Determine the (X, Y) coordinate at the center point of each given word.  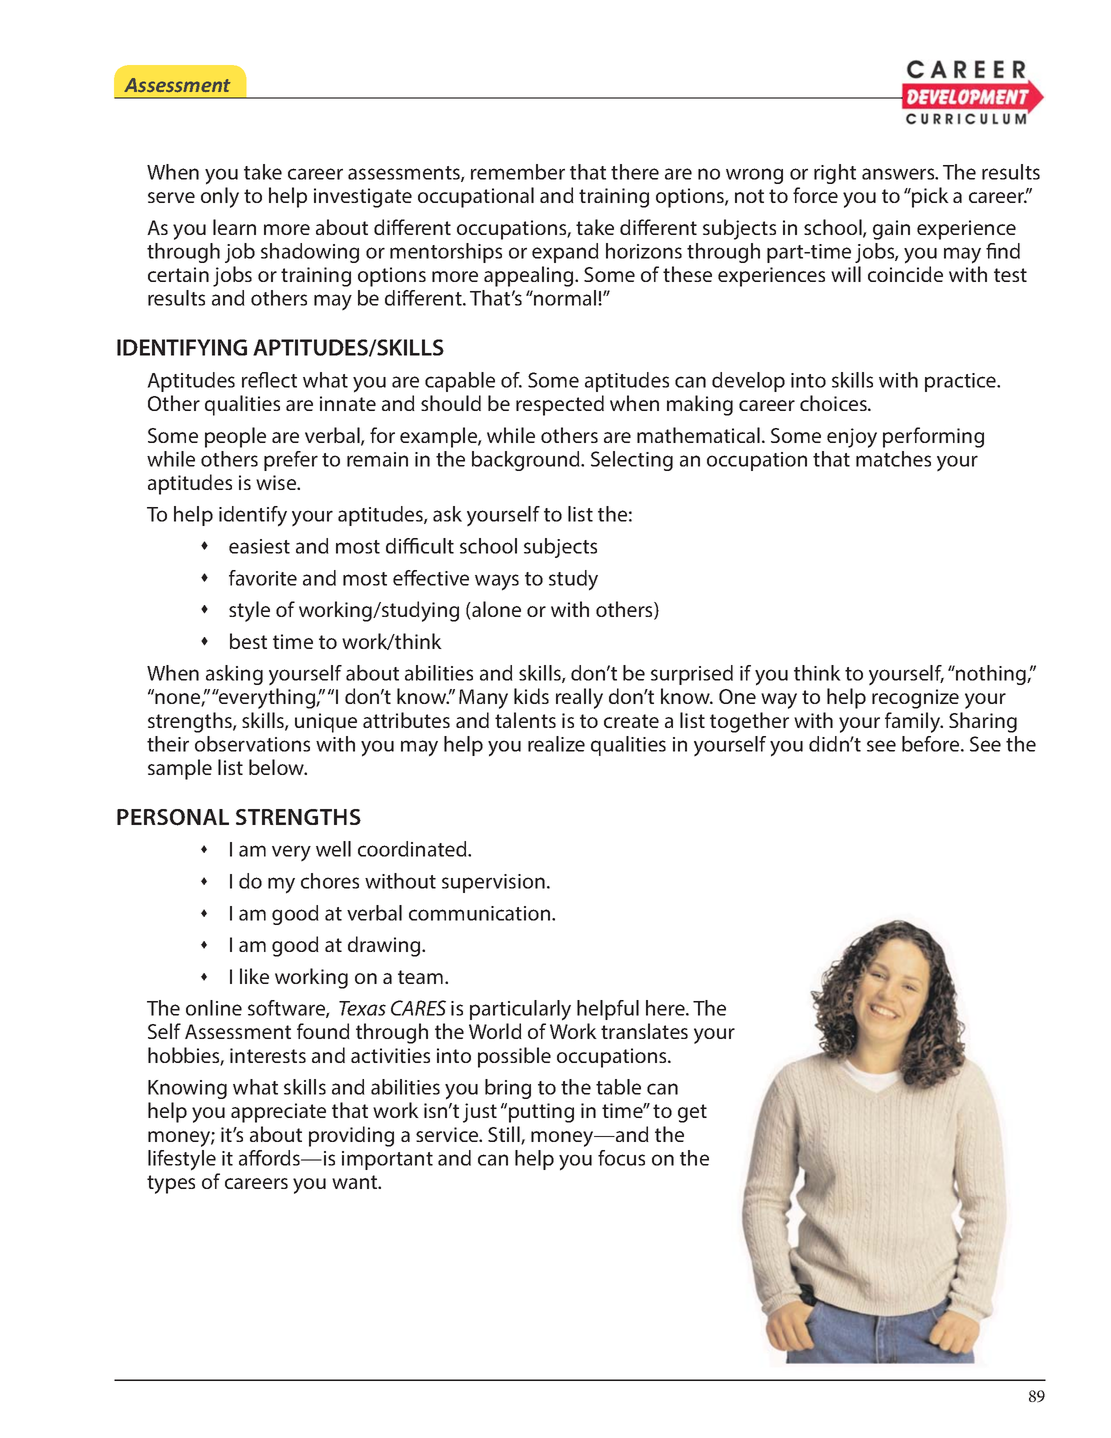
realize (556, 744)
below (278, 767)
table (618, 1087)
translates (644, 1031)
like (254, 976)
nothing (991, 675)
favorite (263, 578)
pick (929, 197)
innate (348, 403)
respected (560, 405)
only (220, 197)
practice (962, 382)
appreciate (278, 1113)
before (932, 744)
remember (518, 172)
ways (497, 582)
